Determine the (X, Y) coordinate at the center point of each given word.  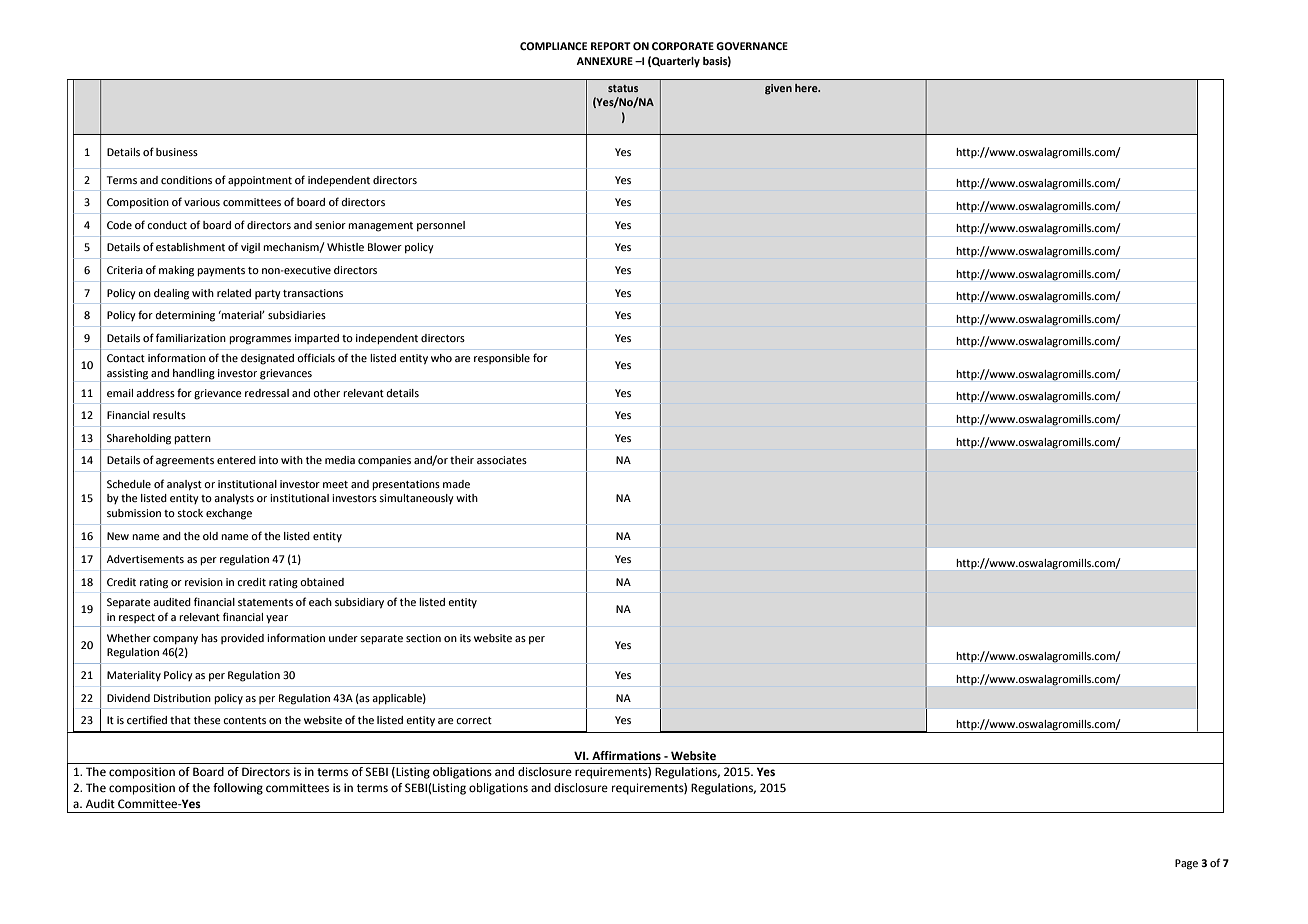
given (778, 89)
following (238, 789)
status (623, 88)
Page (1186, 864)
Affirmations (626, 755)
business (177, 152)
